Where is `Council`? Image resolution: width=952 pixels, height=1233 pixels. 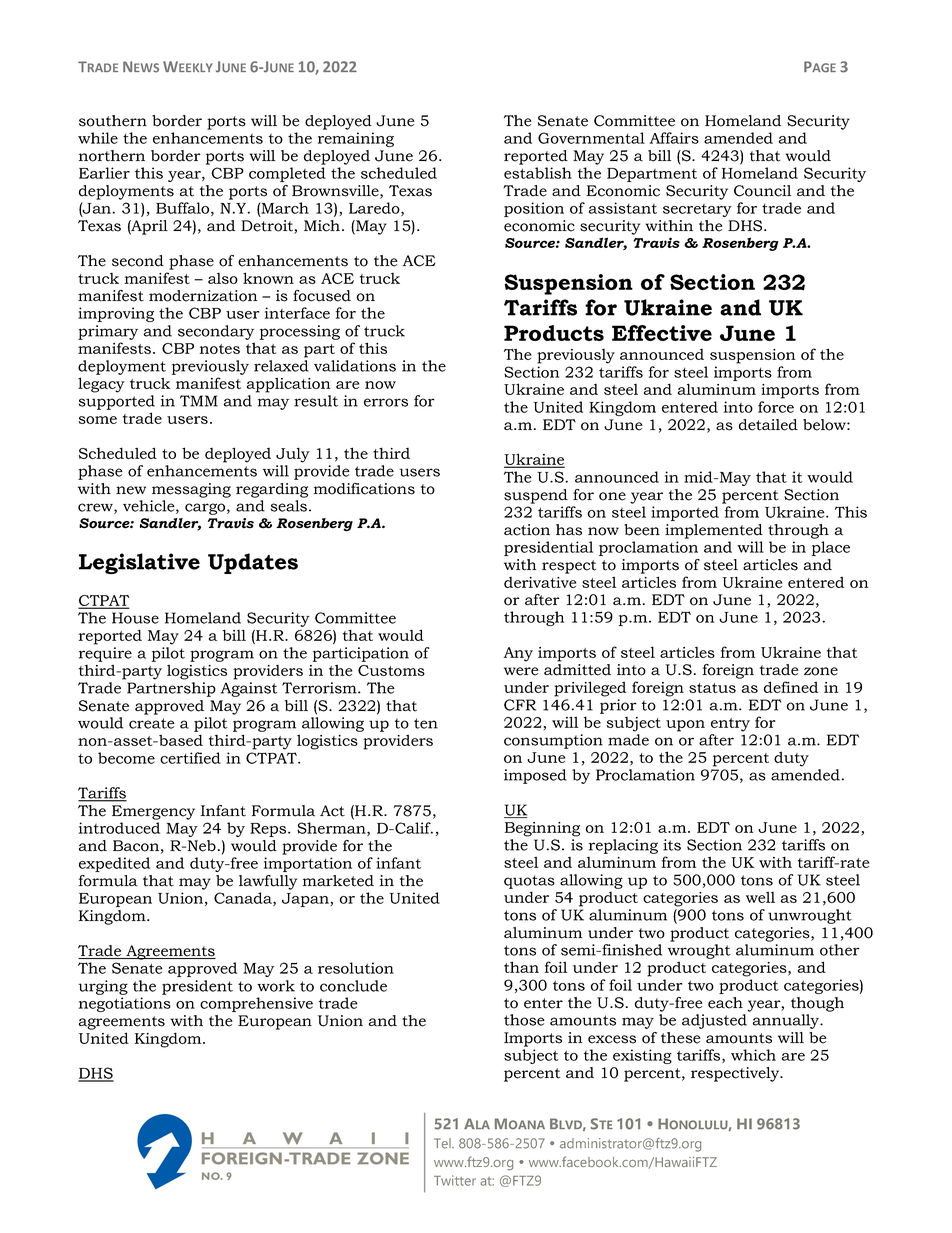 Council is located at coordinates (762, 191).
